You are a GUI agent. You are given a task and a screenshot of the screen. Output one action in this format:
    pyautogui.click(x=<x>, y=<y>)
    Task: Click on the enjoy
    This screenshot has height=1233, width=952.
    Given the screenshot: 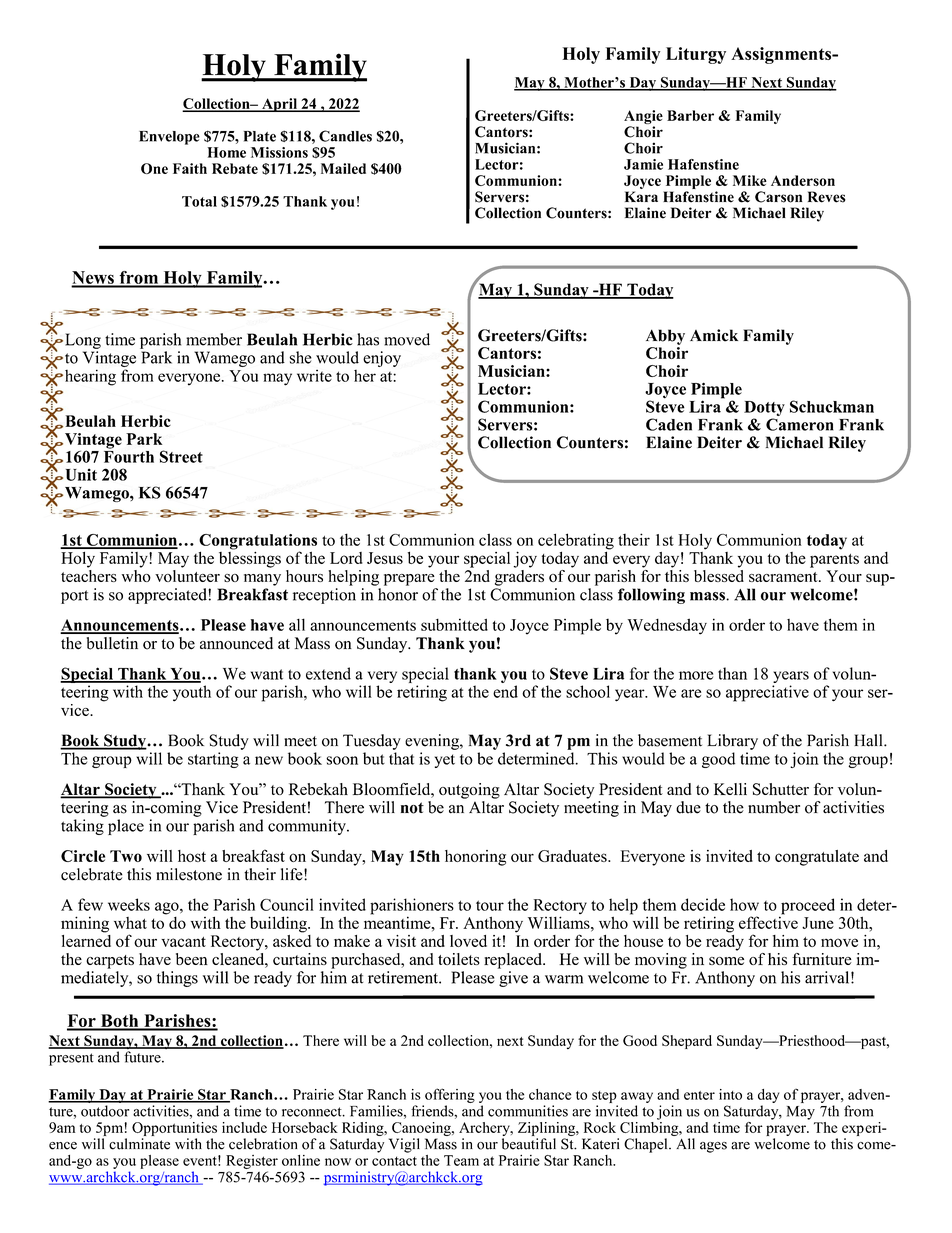 What is the action you would take?
    pyautogui.click(x=382, y=359)
